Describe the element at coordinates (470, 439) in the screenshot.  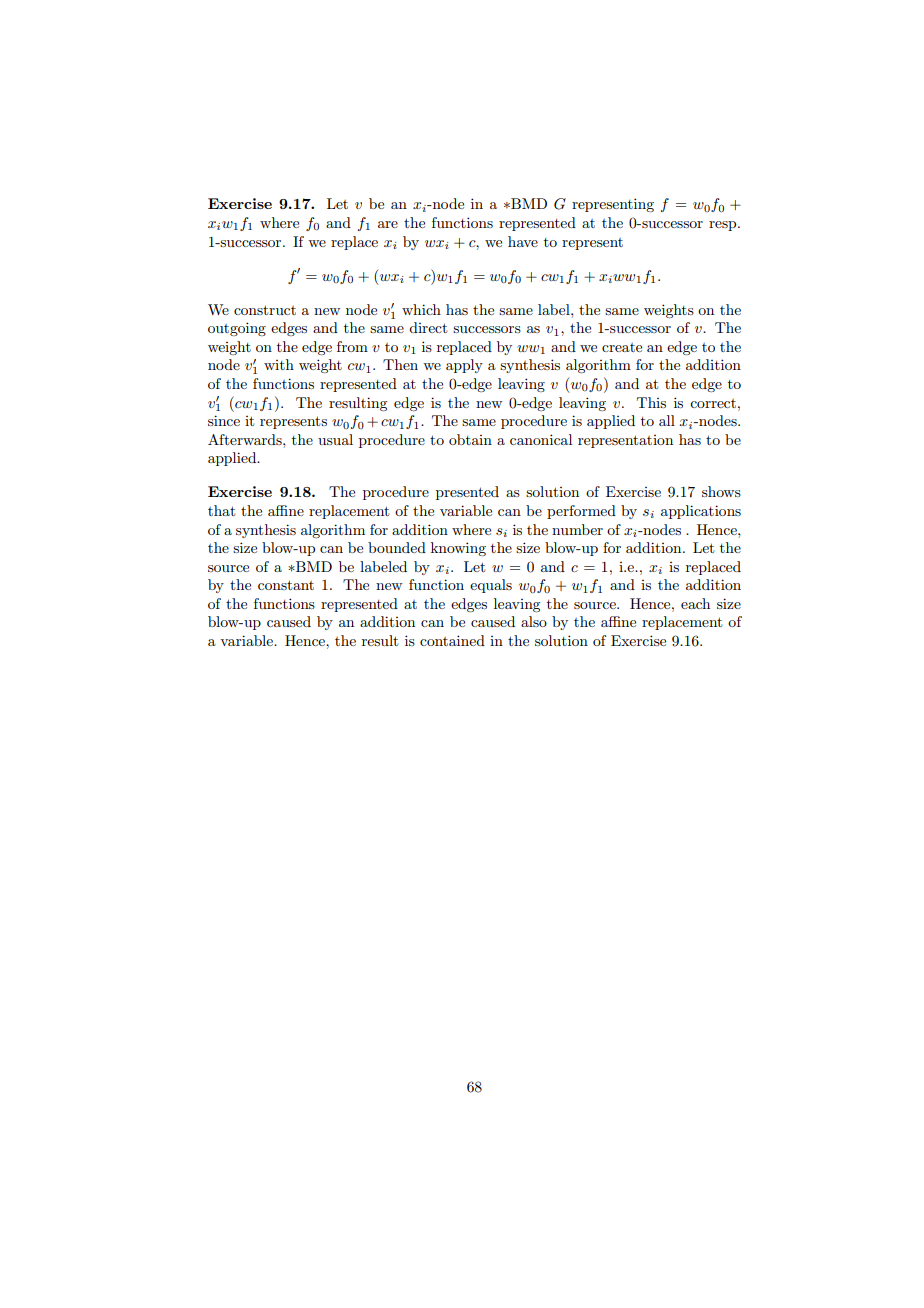
I see `obtain` at that location.
